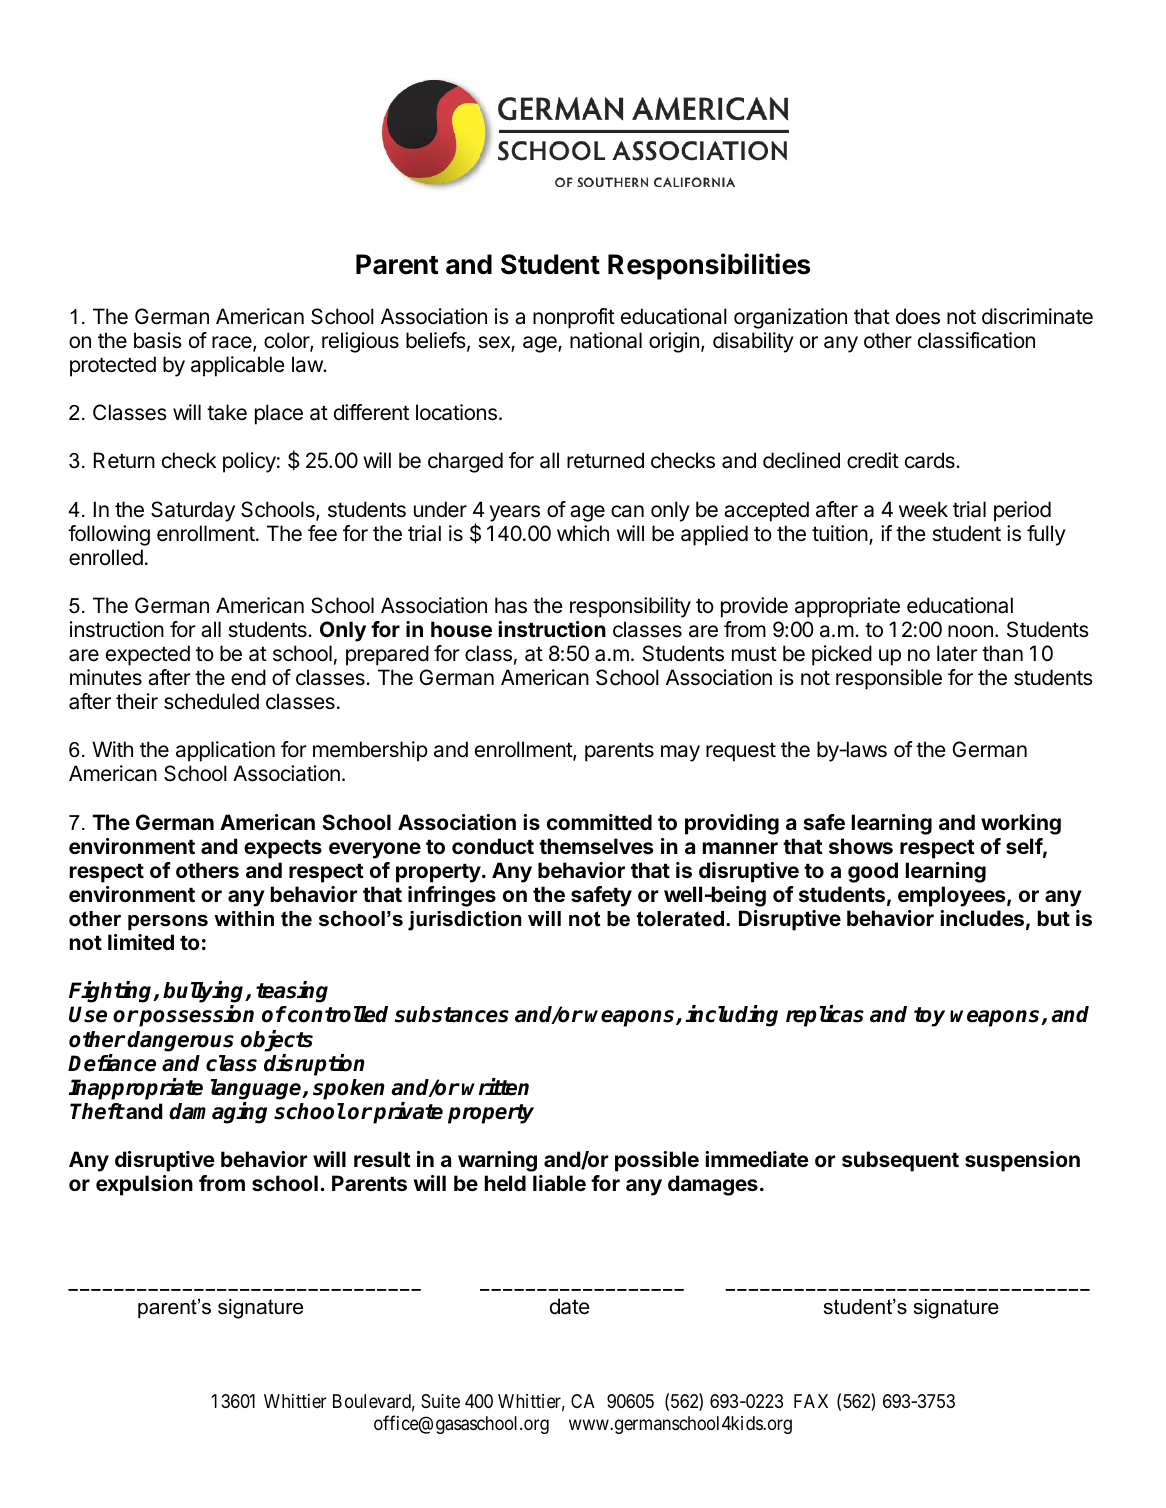  What do you see at coordinates (440, 1401) in the screenshot?
I see `Suite` at bounding box center [440, 1401].
